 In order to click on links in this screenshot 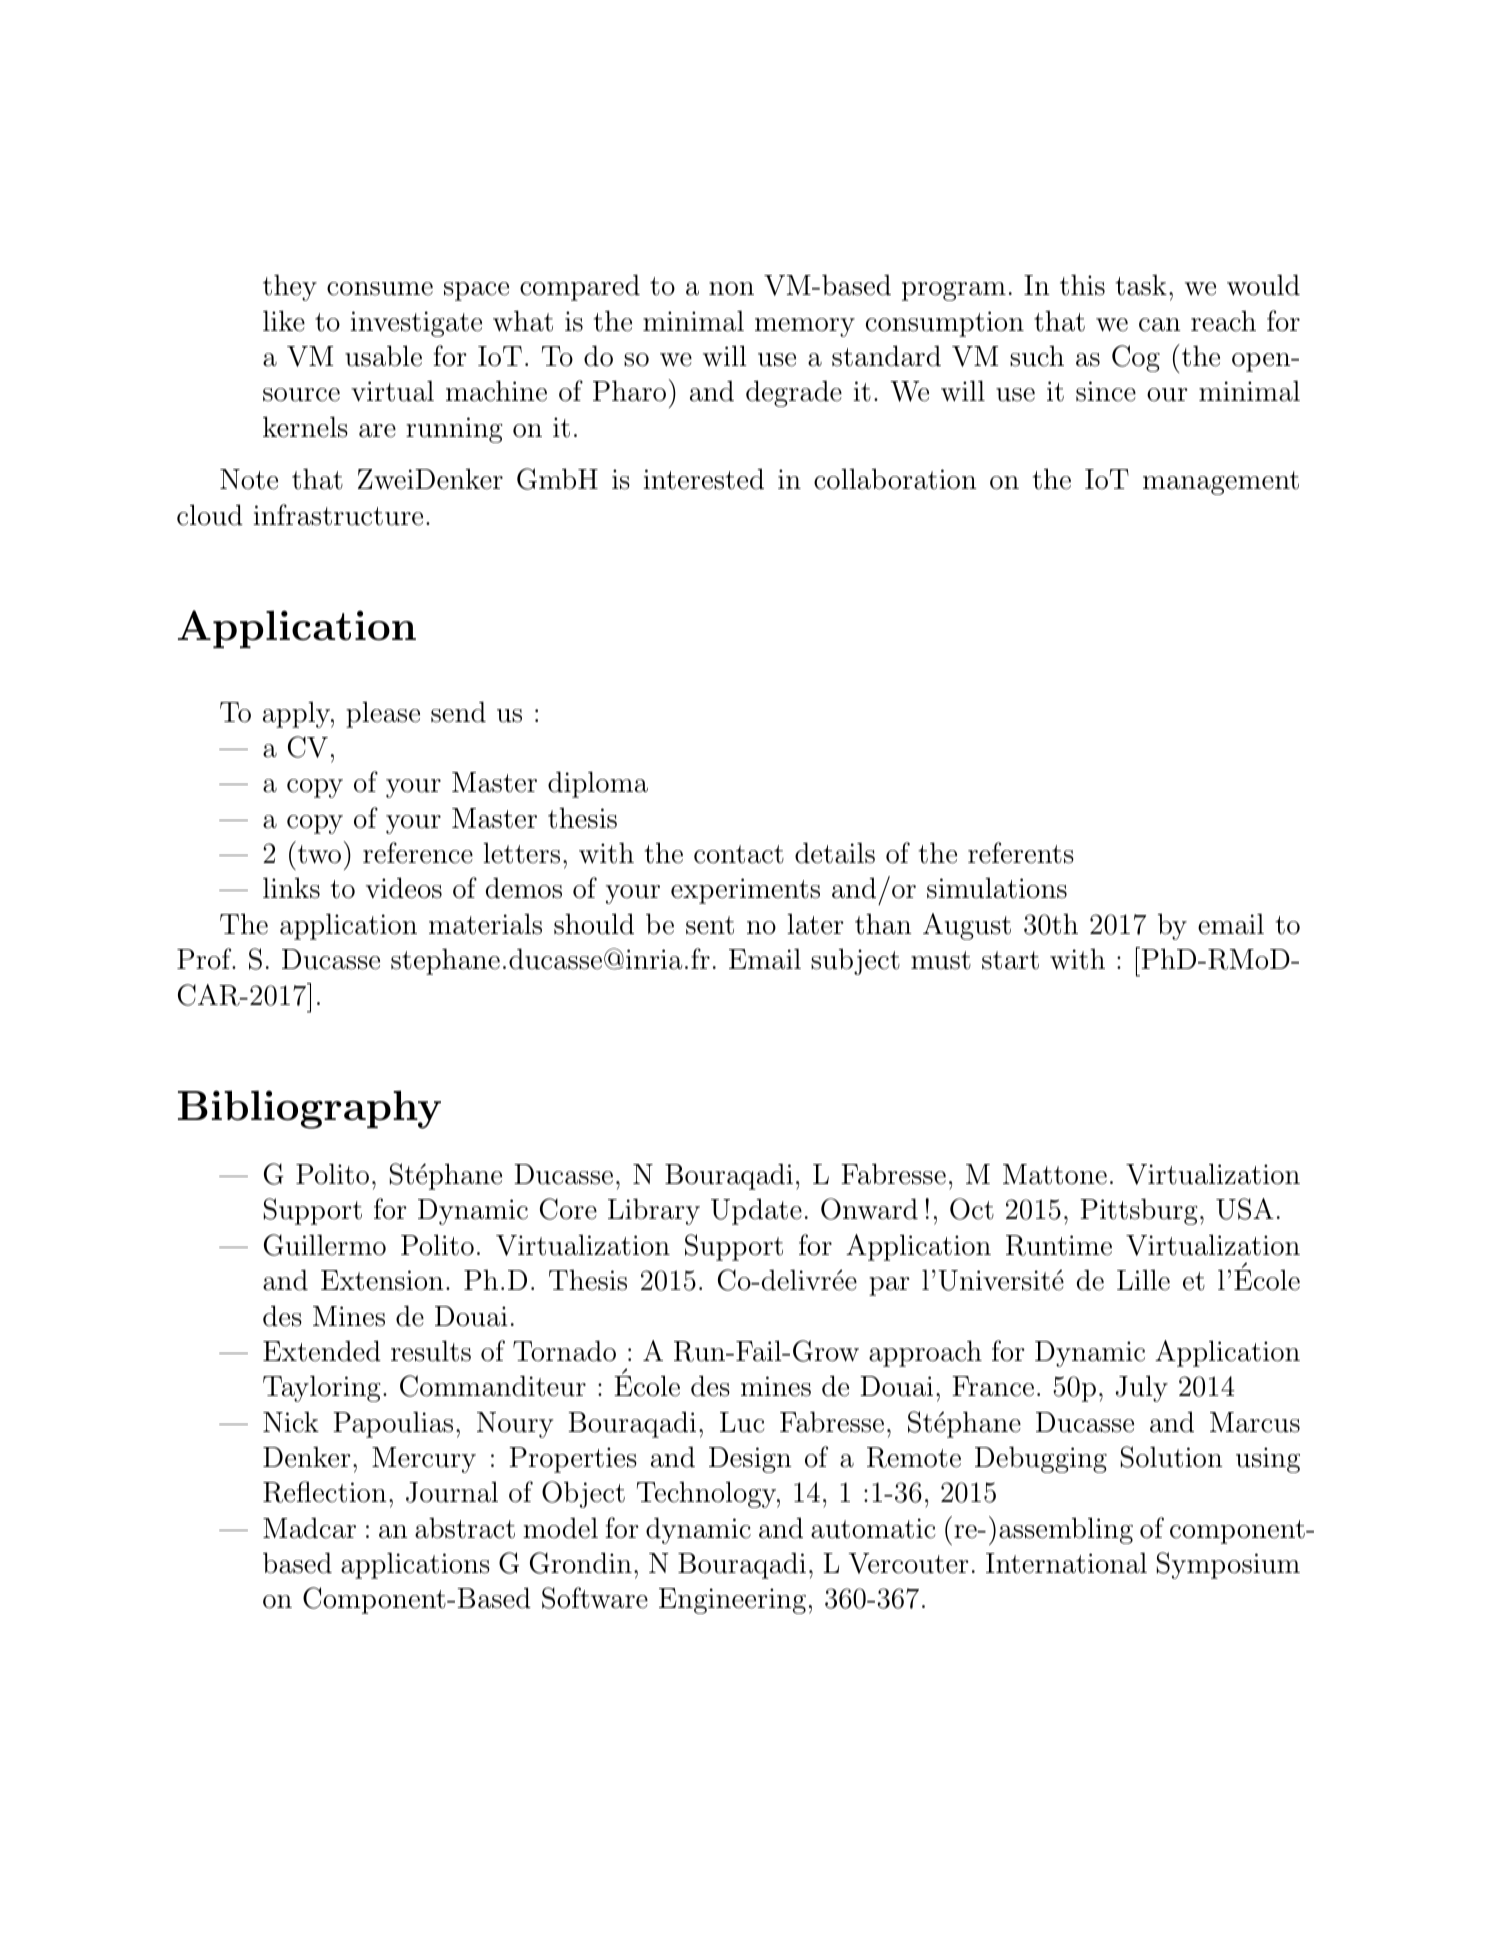, I will do `click(291, 888)`.
